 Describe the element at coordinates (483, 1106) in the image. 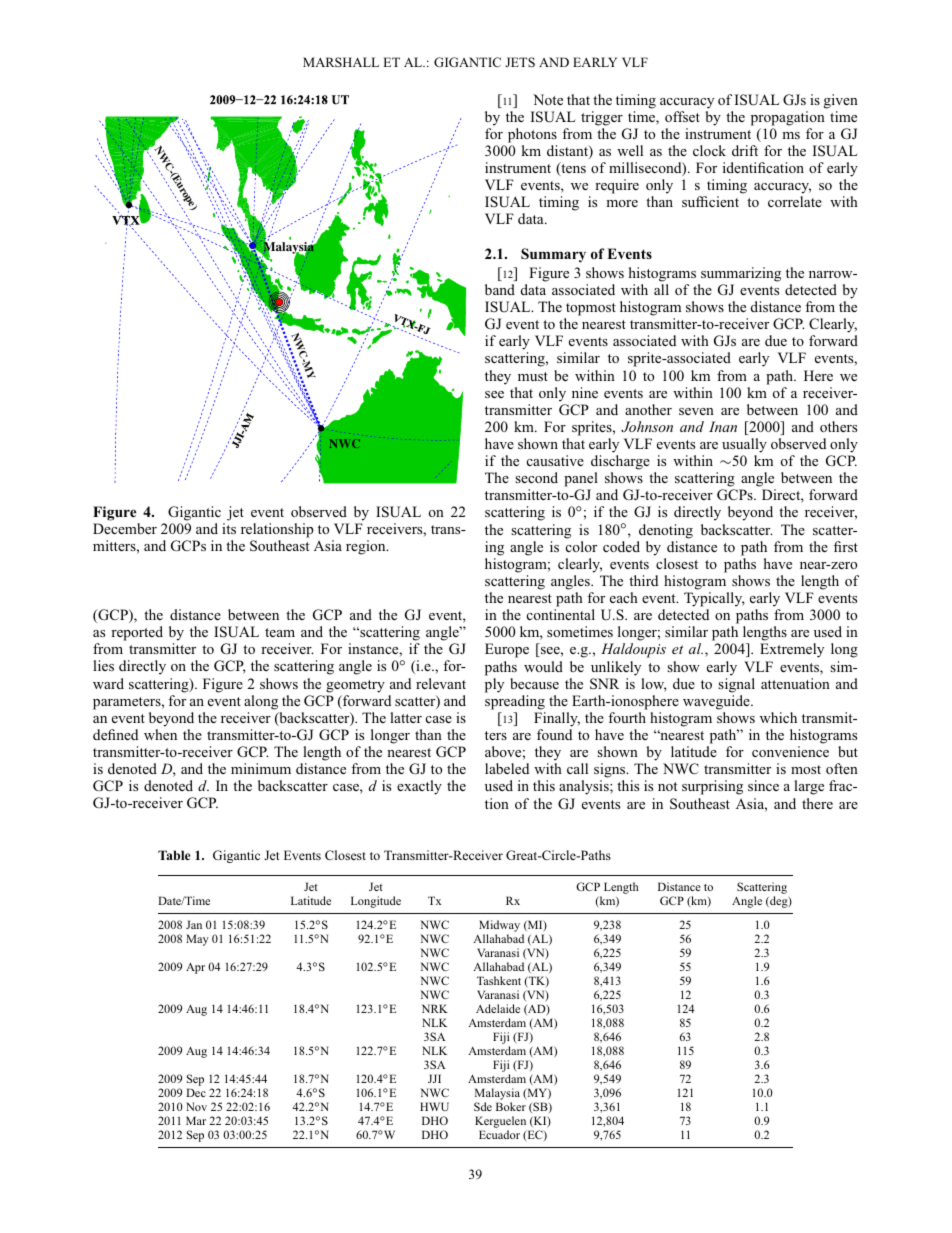

I see `Sde` at that location.
